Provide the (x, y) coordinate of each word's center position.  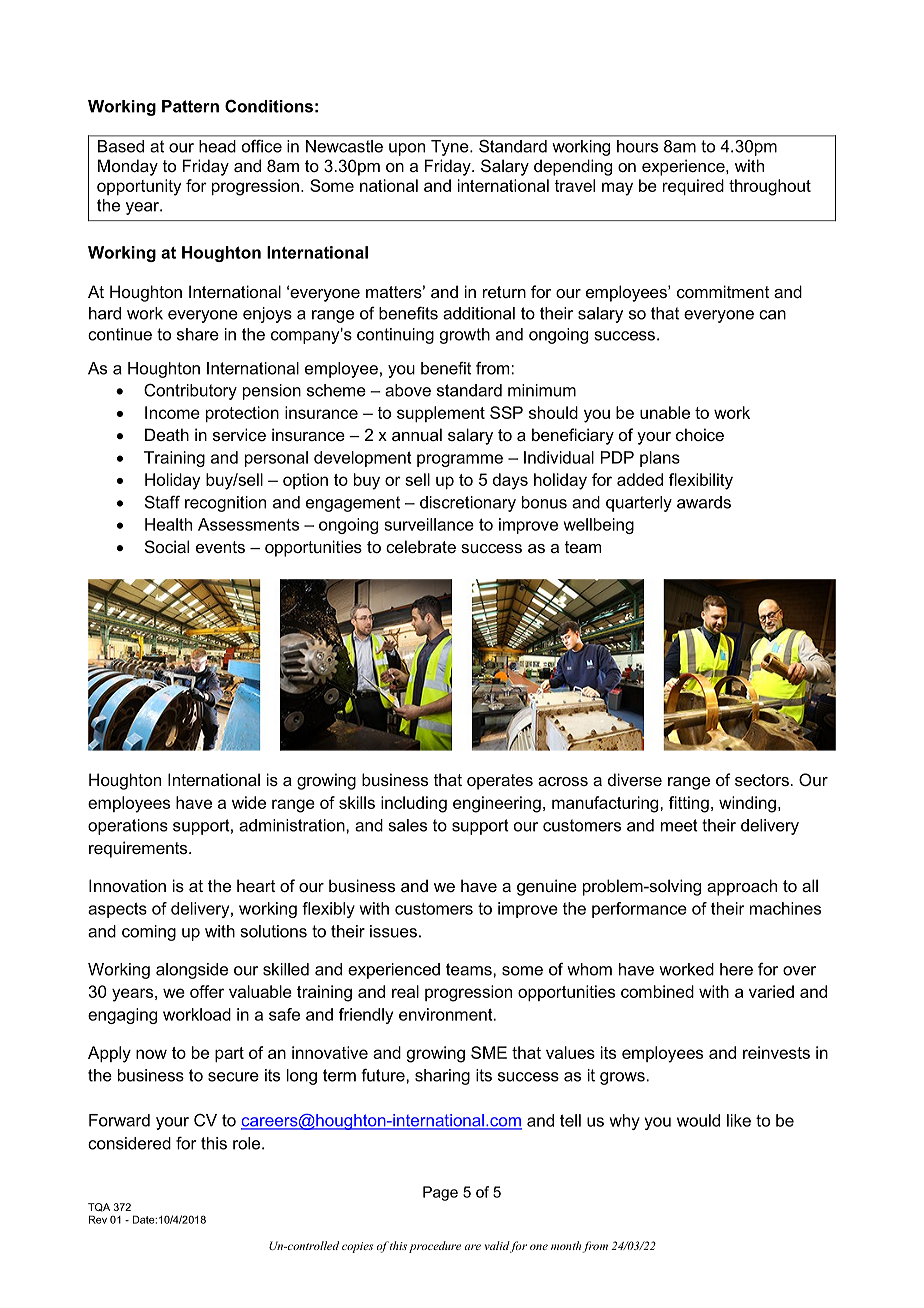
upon (407, 149)
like (739, 1120)
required (693, 187)
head (217, 146)
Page (440, 1193)
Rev (98, 1219)
